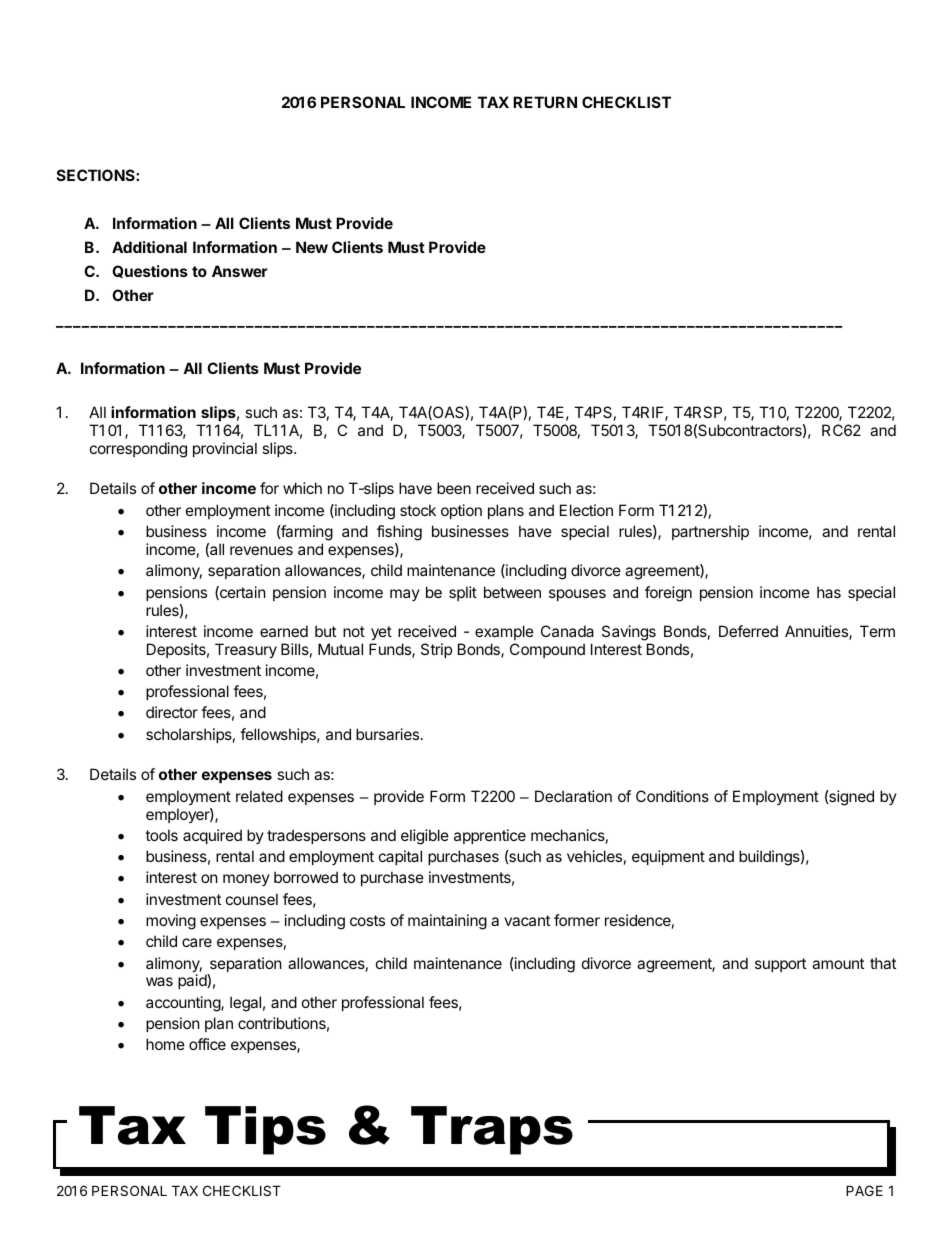 The height and width of the screenshot is (1233, 952). I want to click on Annuities, so click(817, 632).
